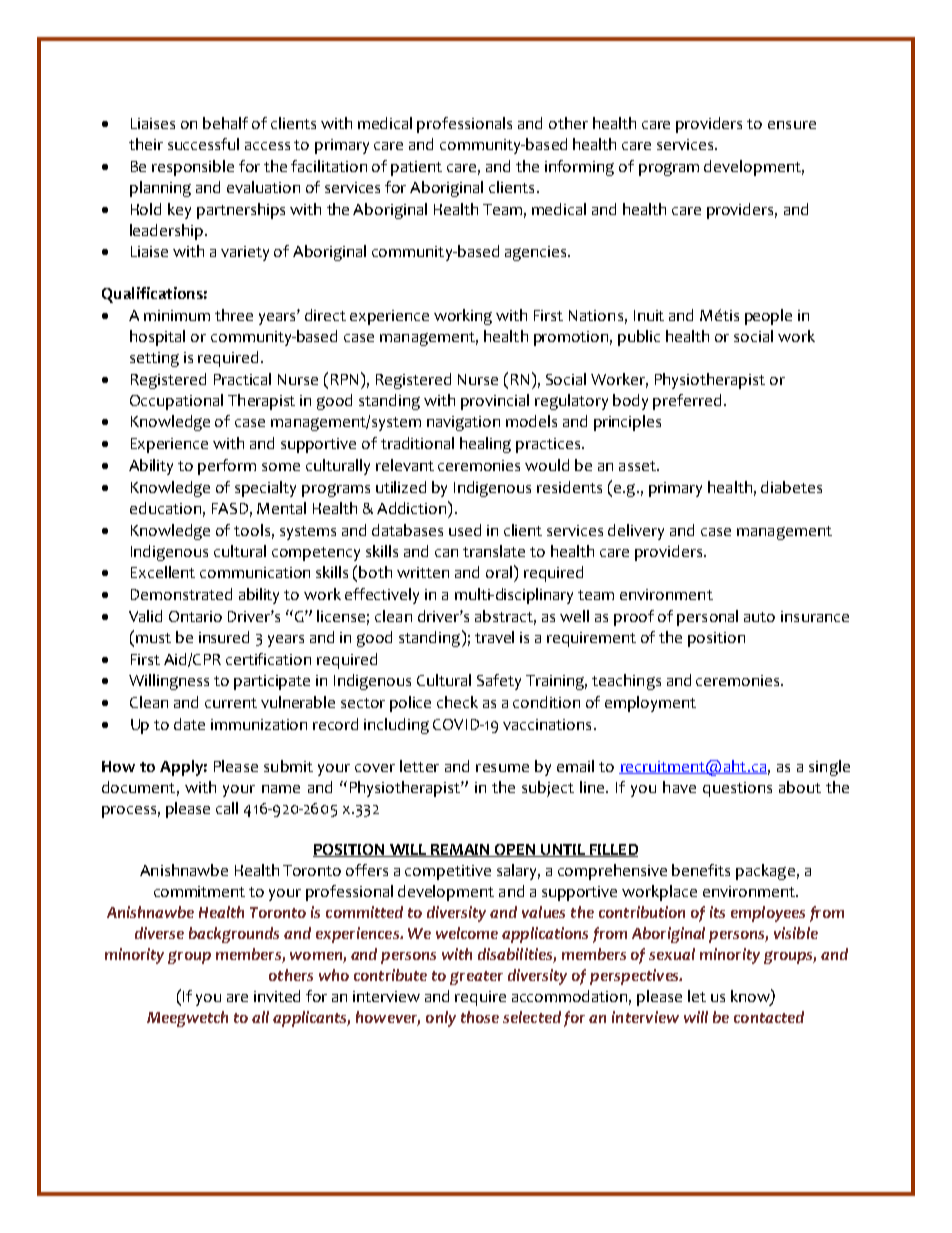  What do you see at coordinates (502, 768) in the screenshot?
I see `resume` at bounding box center [502, 768].
